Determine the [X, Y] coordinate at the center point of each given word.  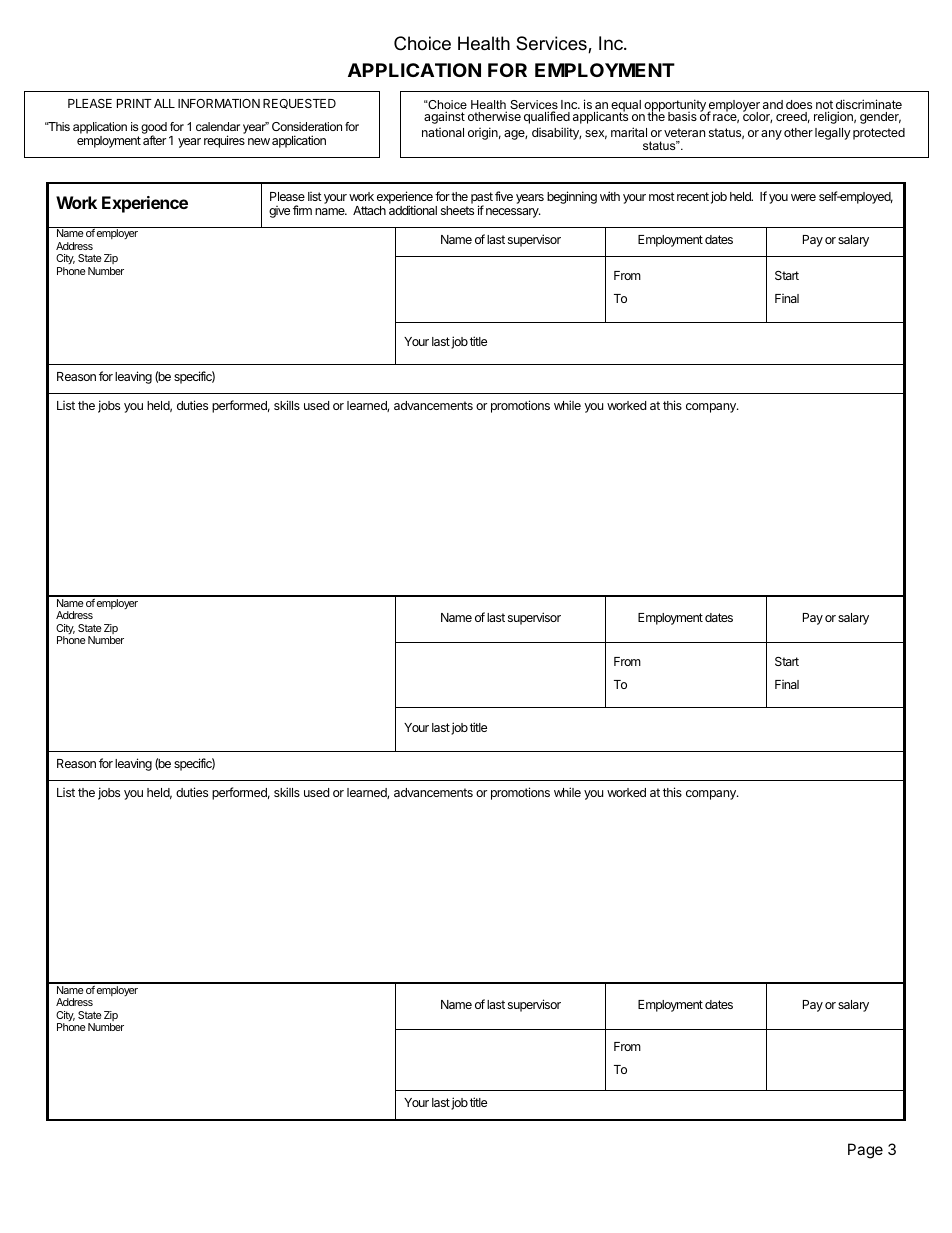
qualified [547, 117]
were [803, 197]
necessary [513, 213]
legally [833, 134]
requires [224, 141]
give [279, 212]
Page [865, 1151]
